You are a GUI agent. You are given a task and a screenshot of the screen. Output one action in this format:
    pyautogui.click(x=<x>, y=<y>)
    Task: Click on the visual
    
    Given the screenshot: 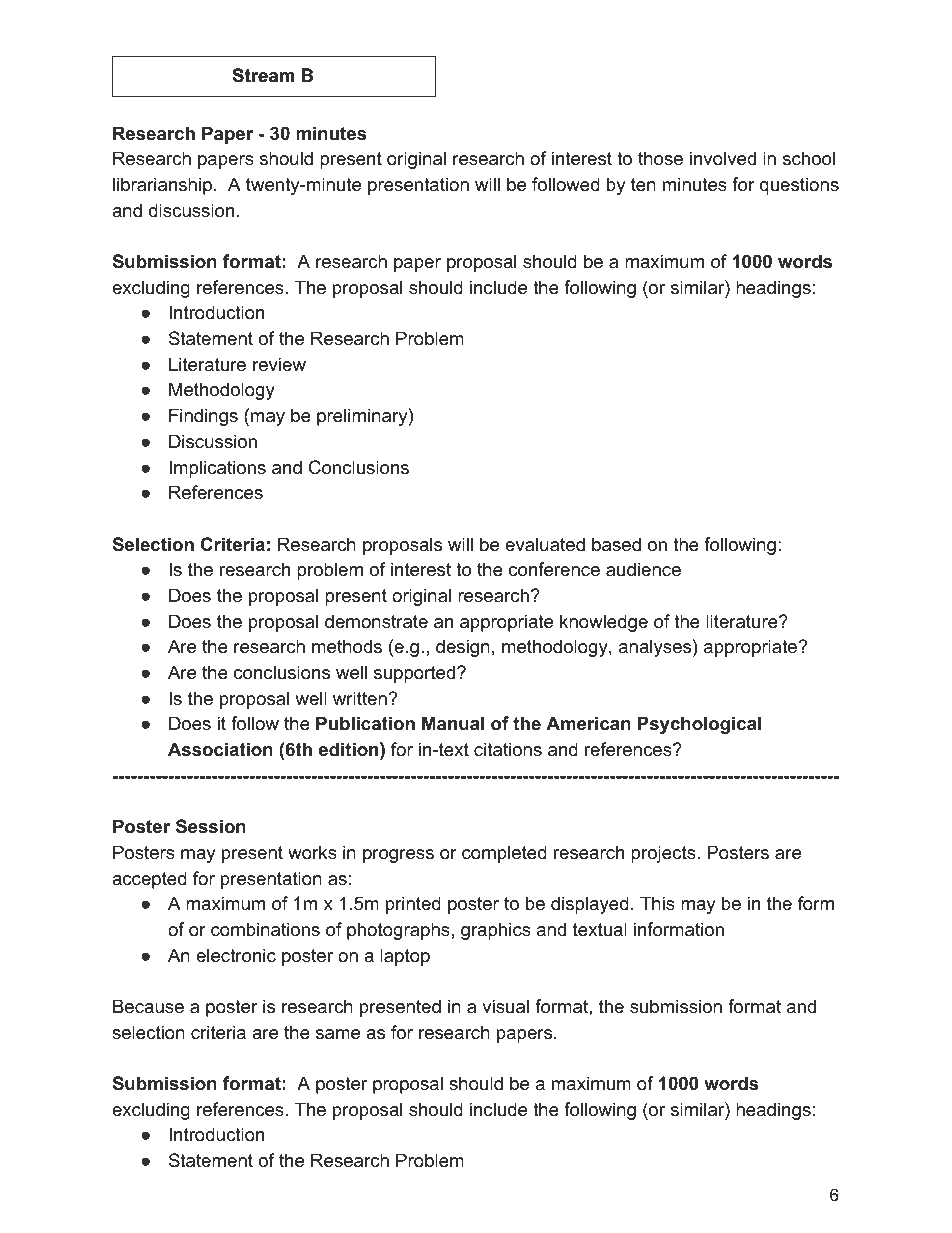 What is the action you would take?
    pyautogui.click(x=505, y=1006)
